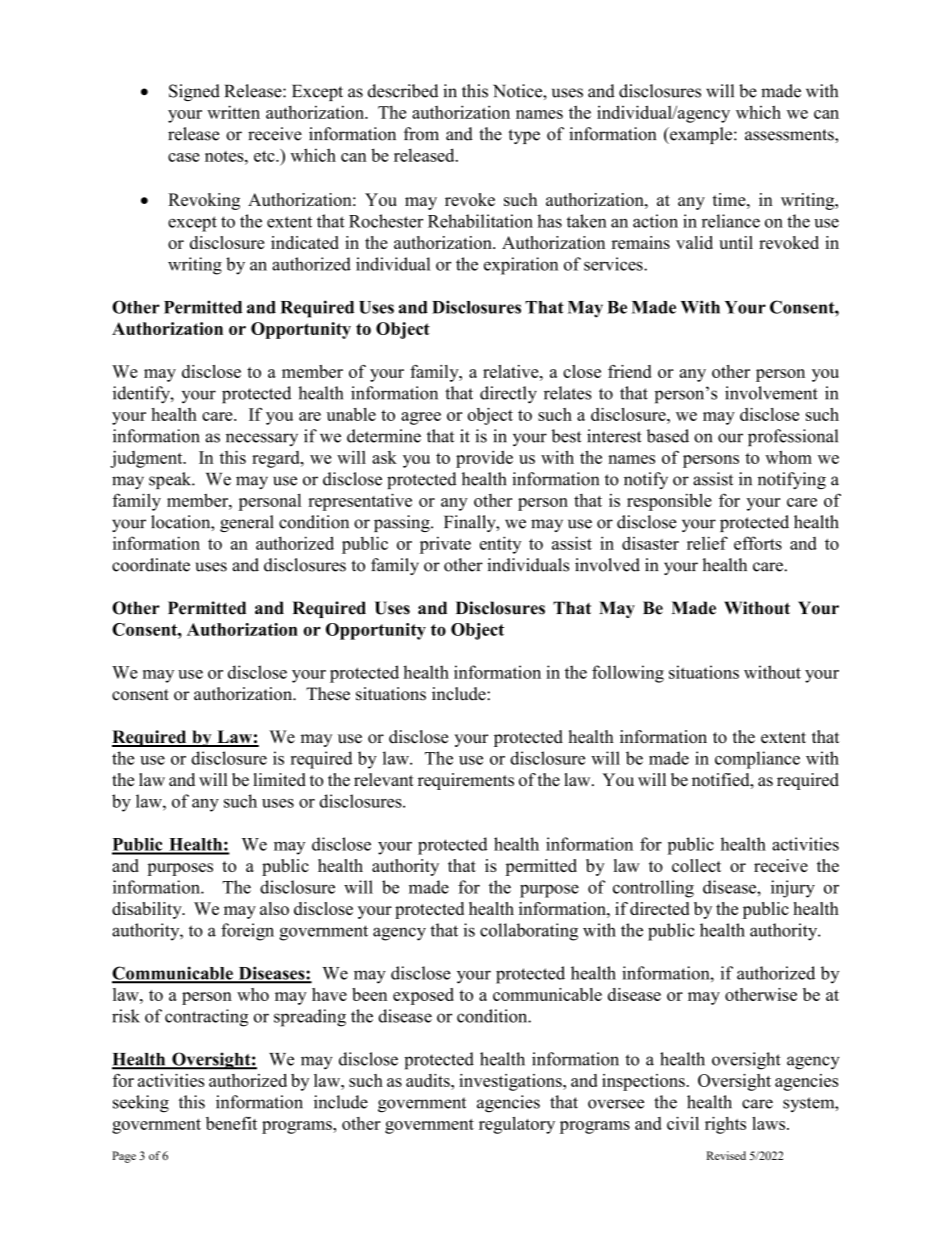  Describe the element at coordinates (233, 112) in the screenshot. I see `written` at that location.
